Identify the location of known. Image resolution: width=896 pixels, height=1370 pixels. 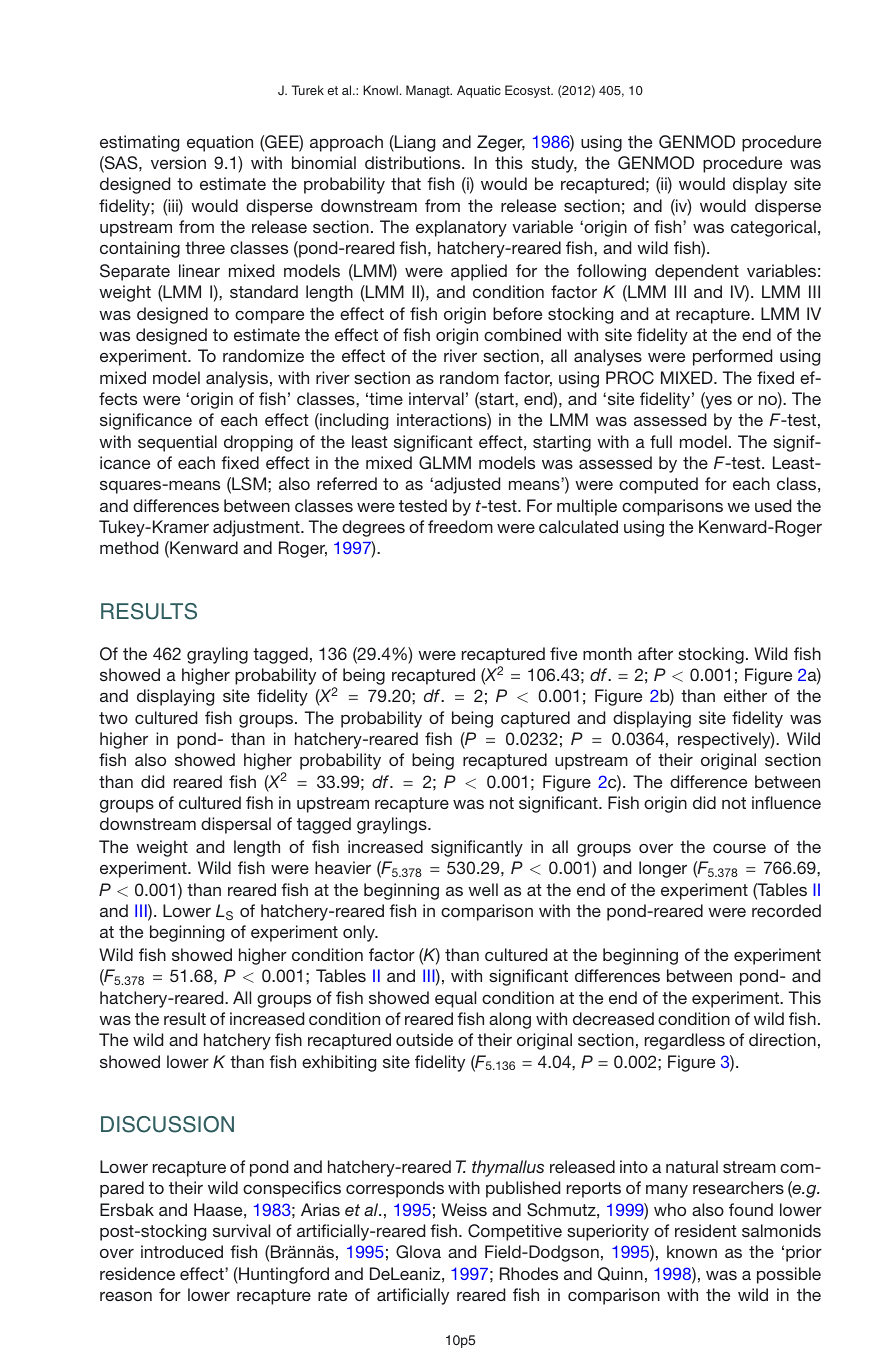
(692, 1251).
